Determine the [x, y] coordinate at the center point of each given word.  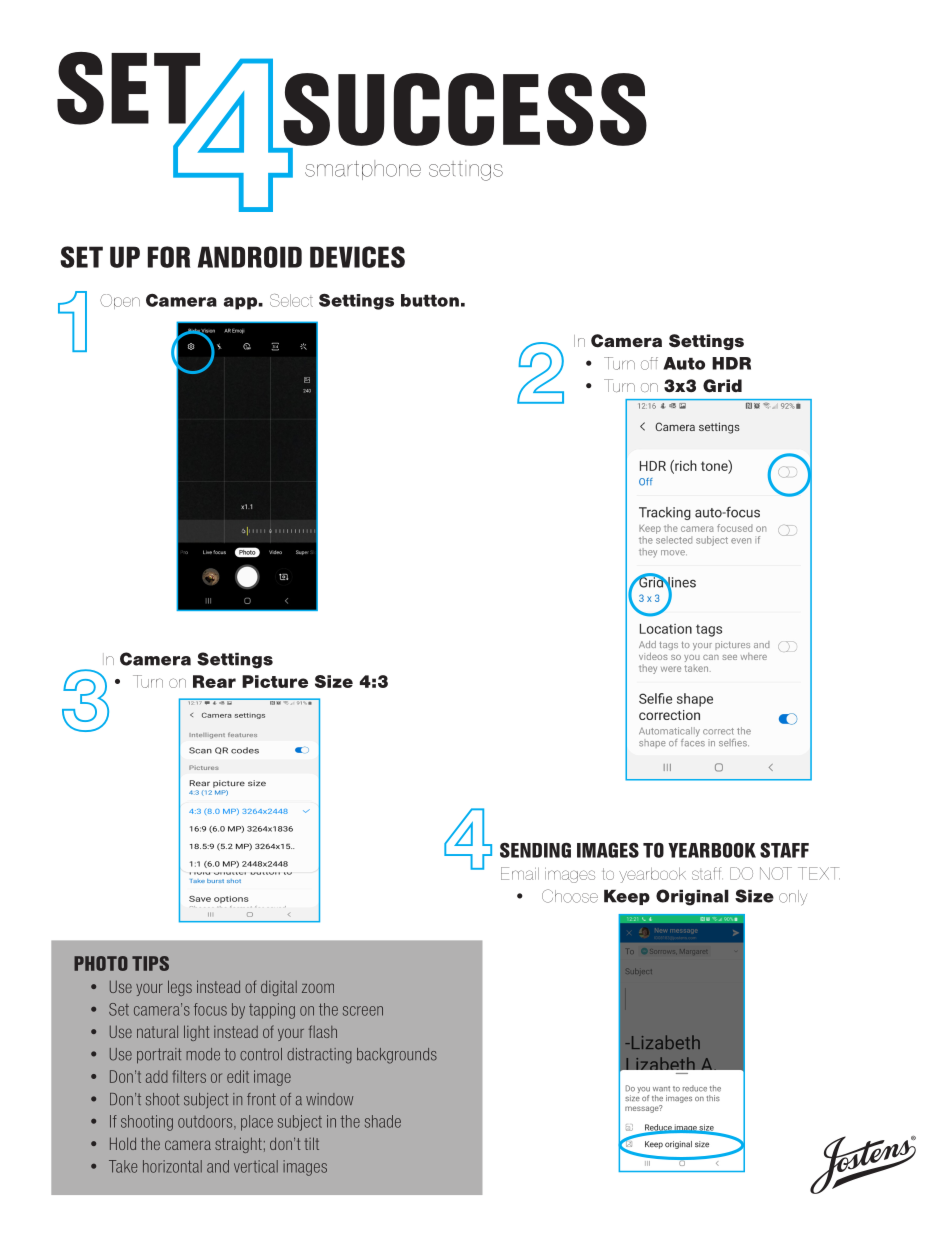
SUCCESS [465, 109]
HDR [731, 363]
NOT [776, 873]
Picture [275, 681]
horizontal [172, 1166]
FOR [169, 257]
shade [383, 1121]
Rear [214, 681]
